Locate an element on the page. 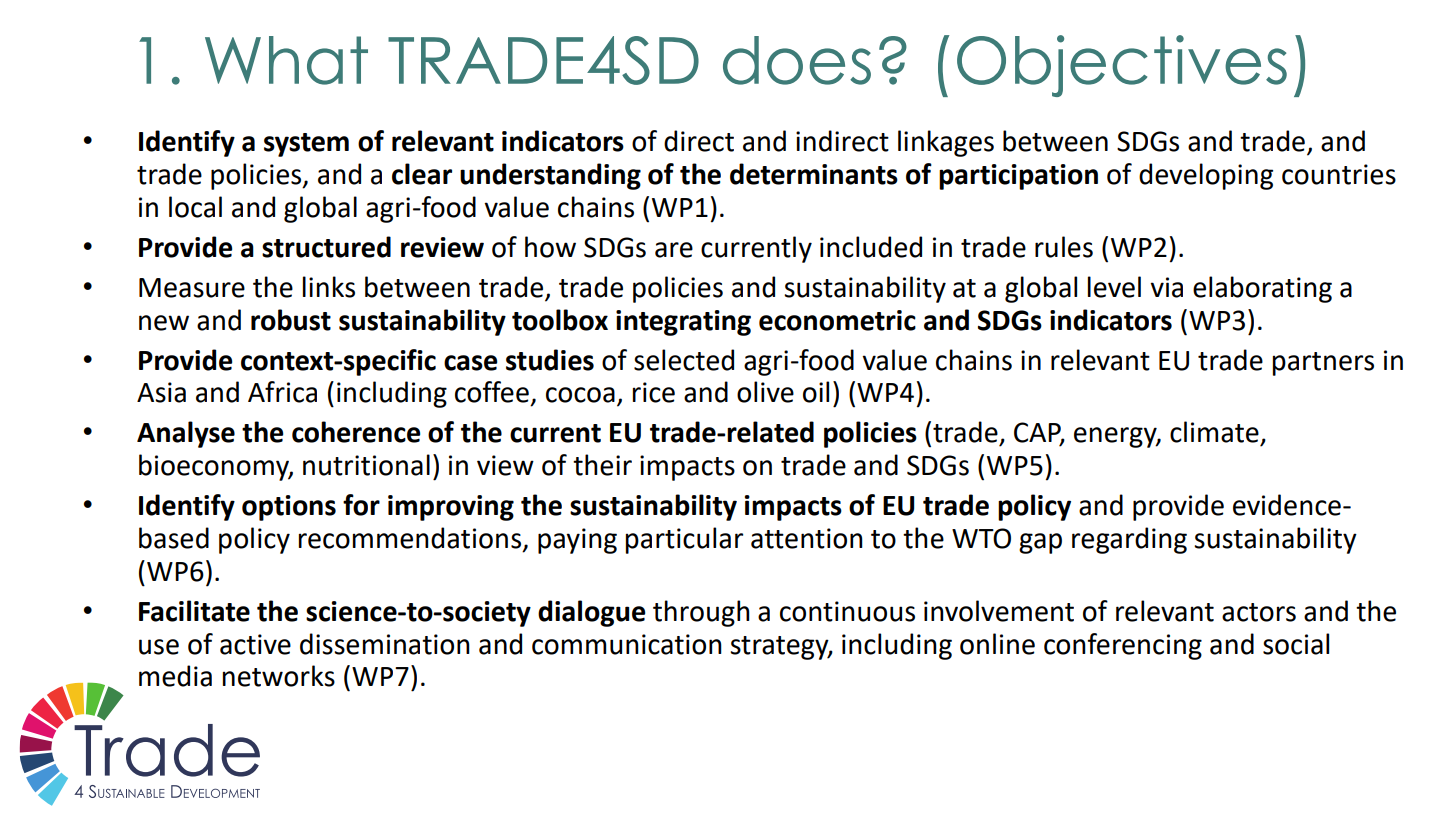 The image size is (1456, 819). Objectives is located at coordinates (1122, 66).
